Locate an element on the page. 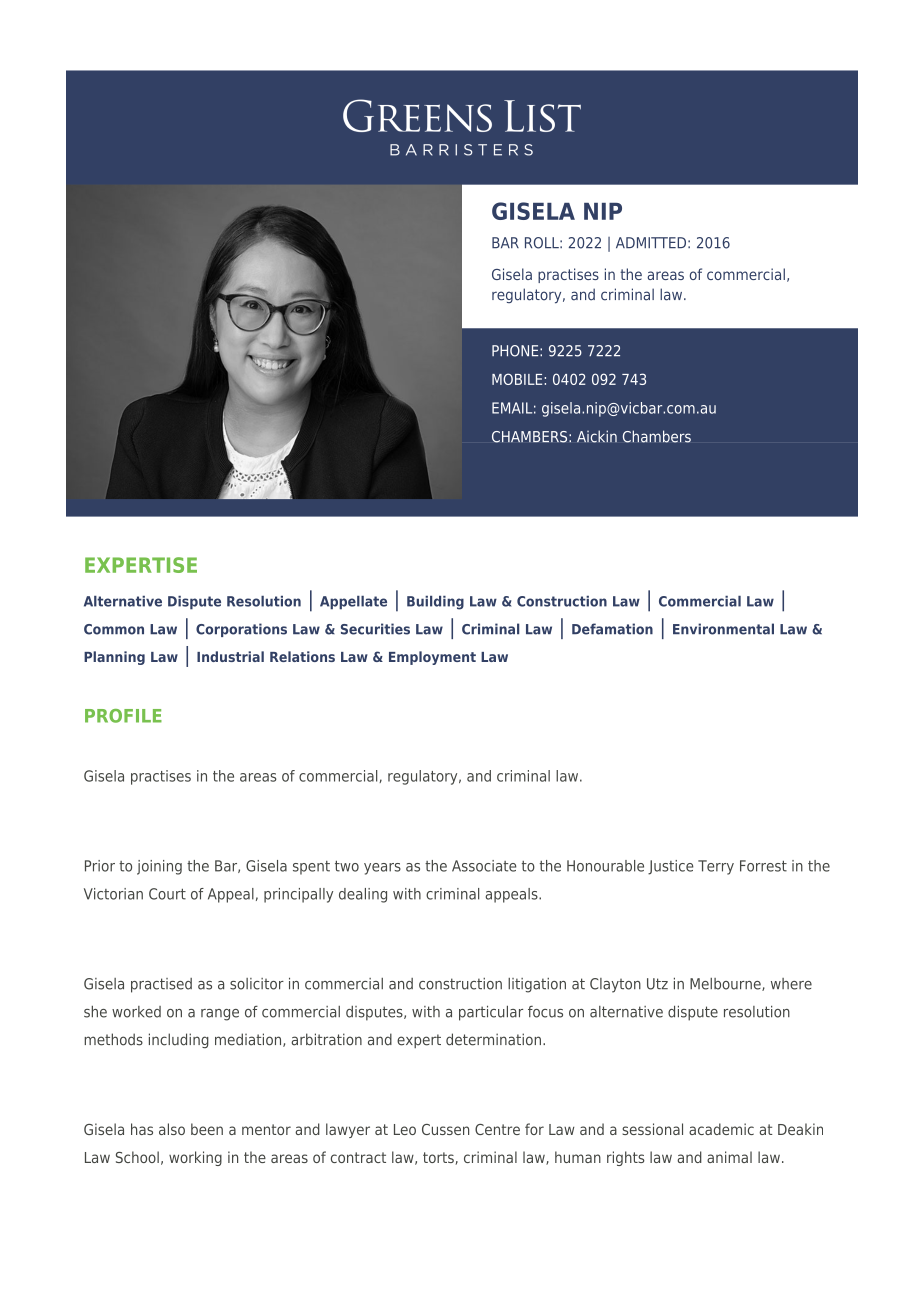  Employment is located at coordinates (432, 658).
